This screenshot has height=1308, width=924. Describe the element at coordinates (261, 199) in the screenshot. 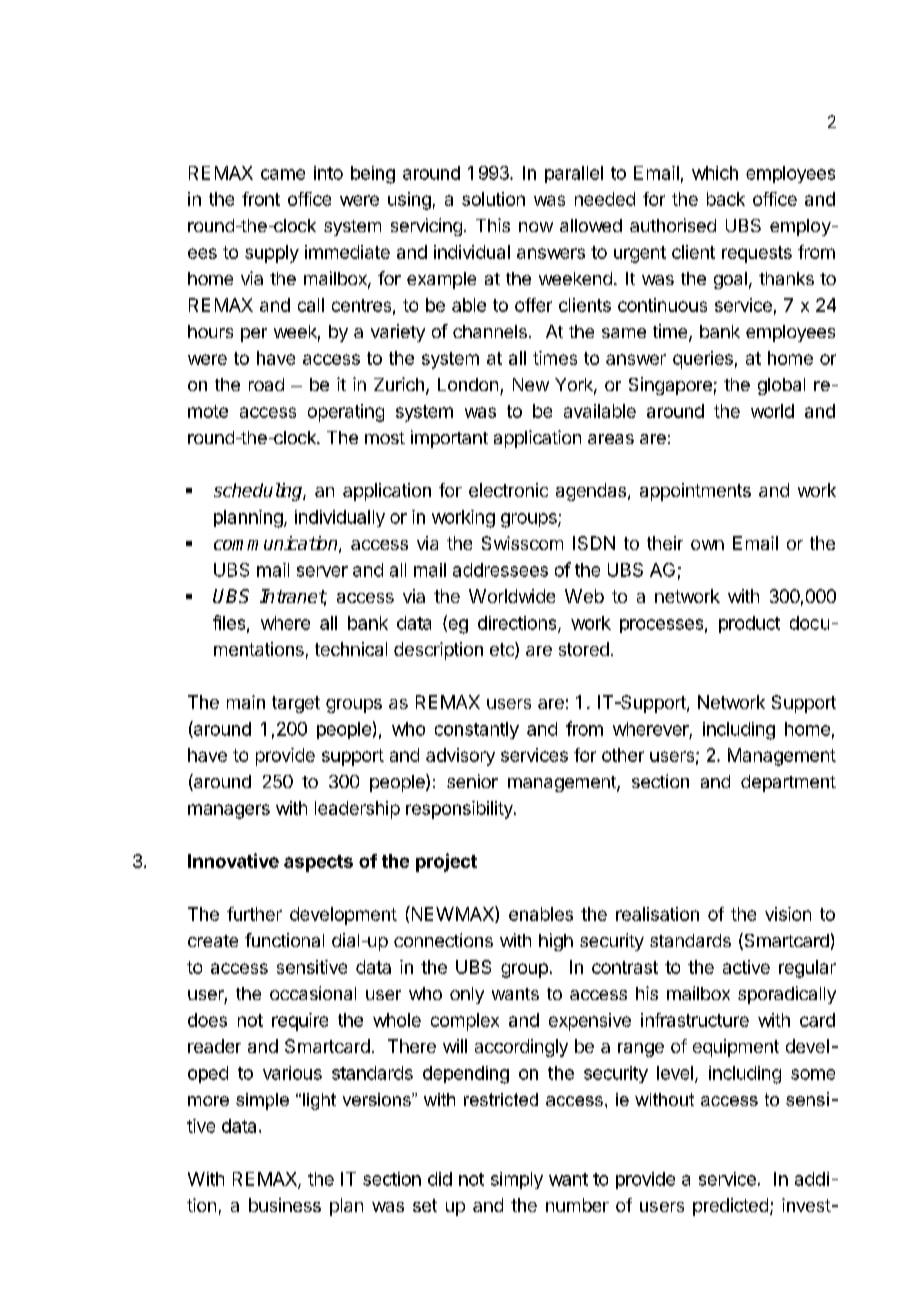

I see `front` at that location.
